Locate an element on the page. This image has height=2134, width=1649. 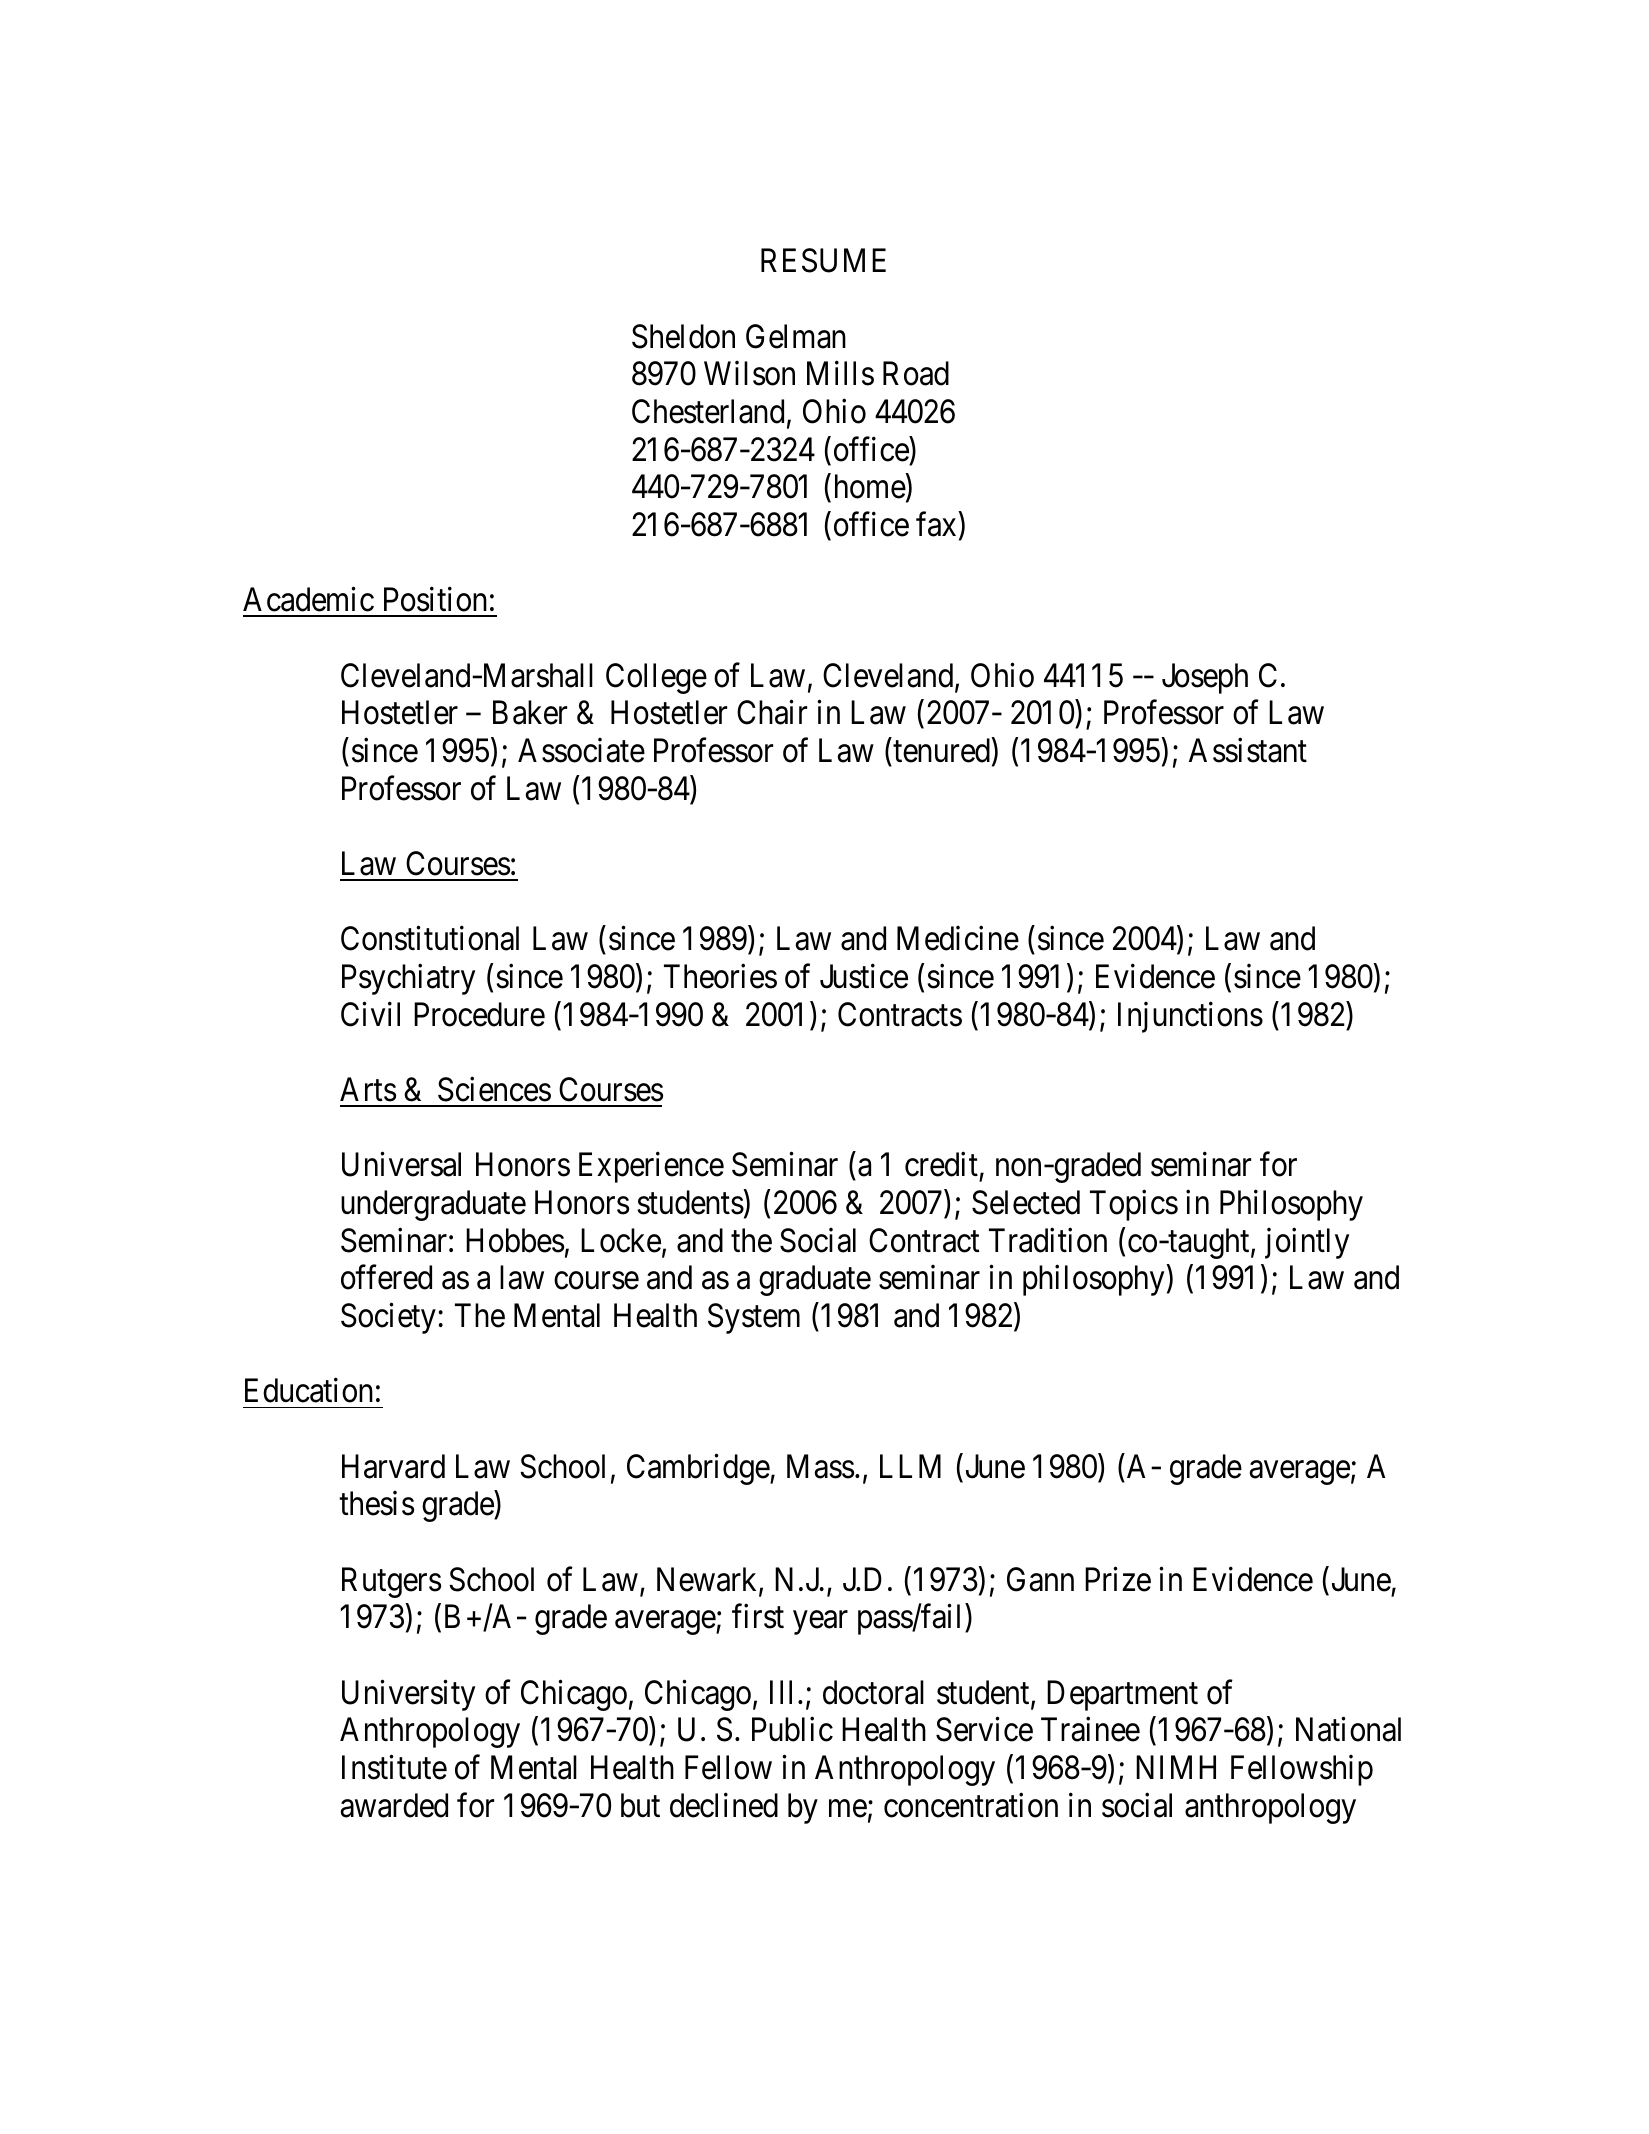
Public is located at coordinates (792, 1729).
